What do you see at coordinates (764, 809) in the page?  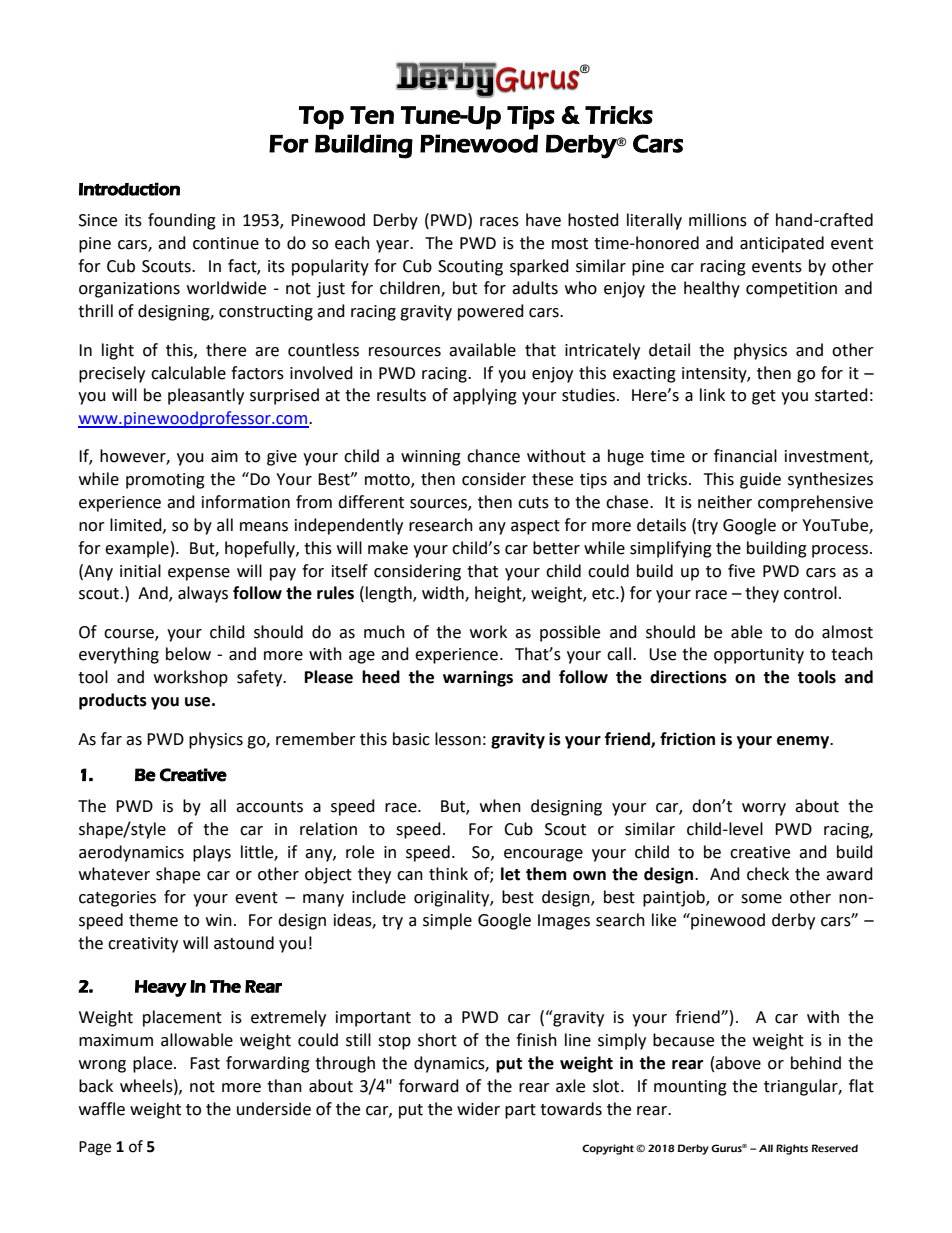 I see `worry` at bounding box center [764, 809].
